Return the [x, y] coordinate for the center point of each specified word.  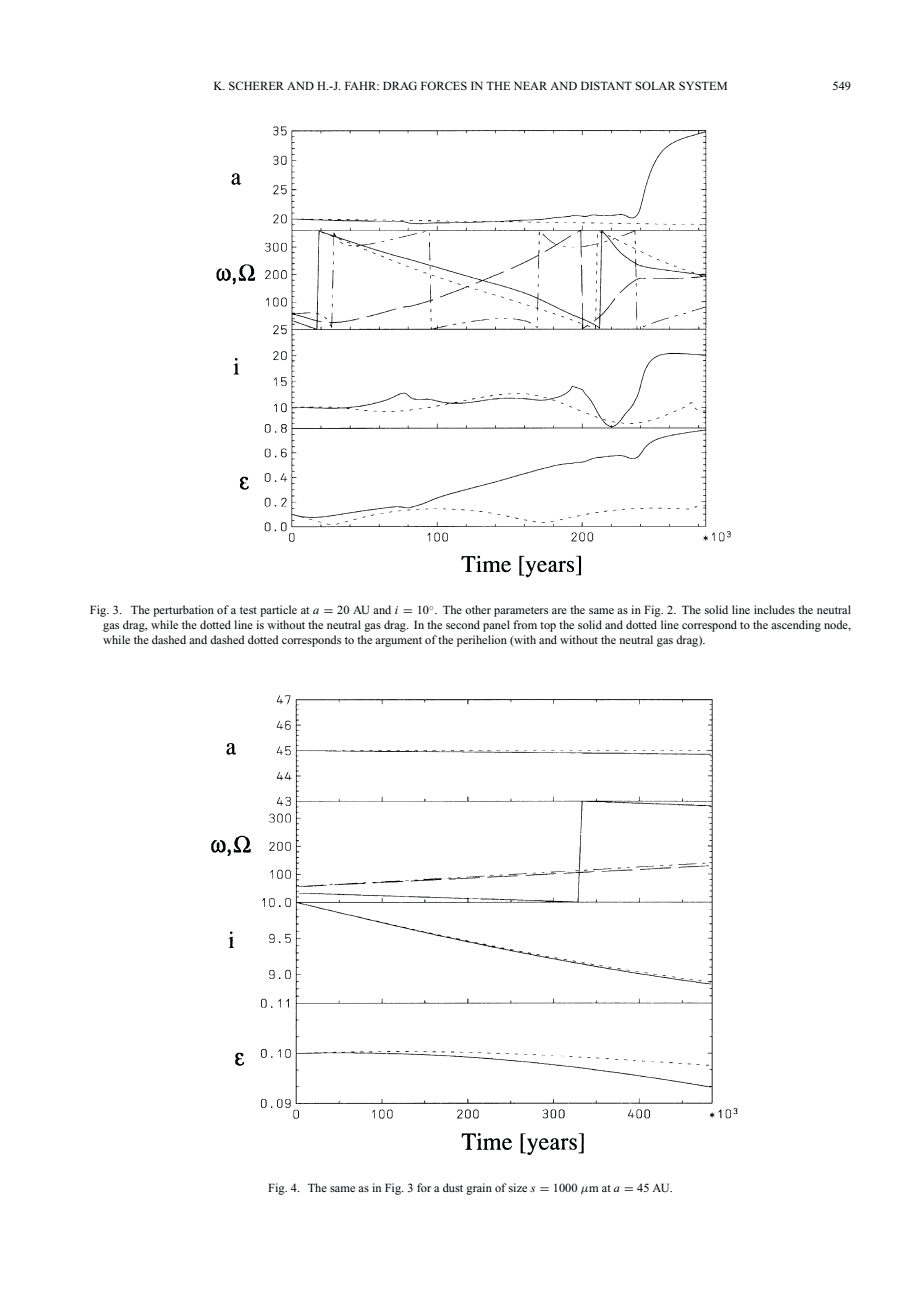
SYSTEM [703, 85]
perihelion [482, 641]
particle [278, 611]
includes [774, 609]
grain [479, 1189]
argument [398, 642]
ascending [796, 626]
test [248, 610]
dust [453, 1187]
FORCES [444, 85]
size [518, 1187]
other [478, 609]
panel [496, 626]
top [548, 627]
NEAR [530, 85]
